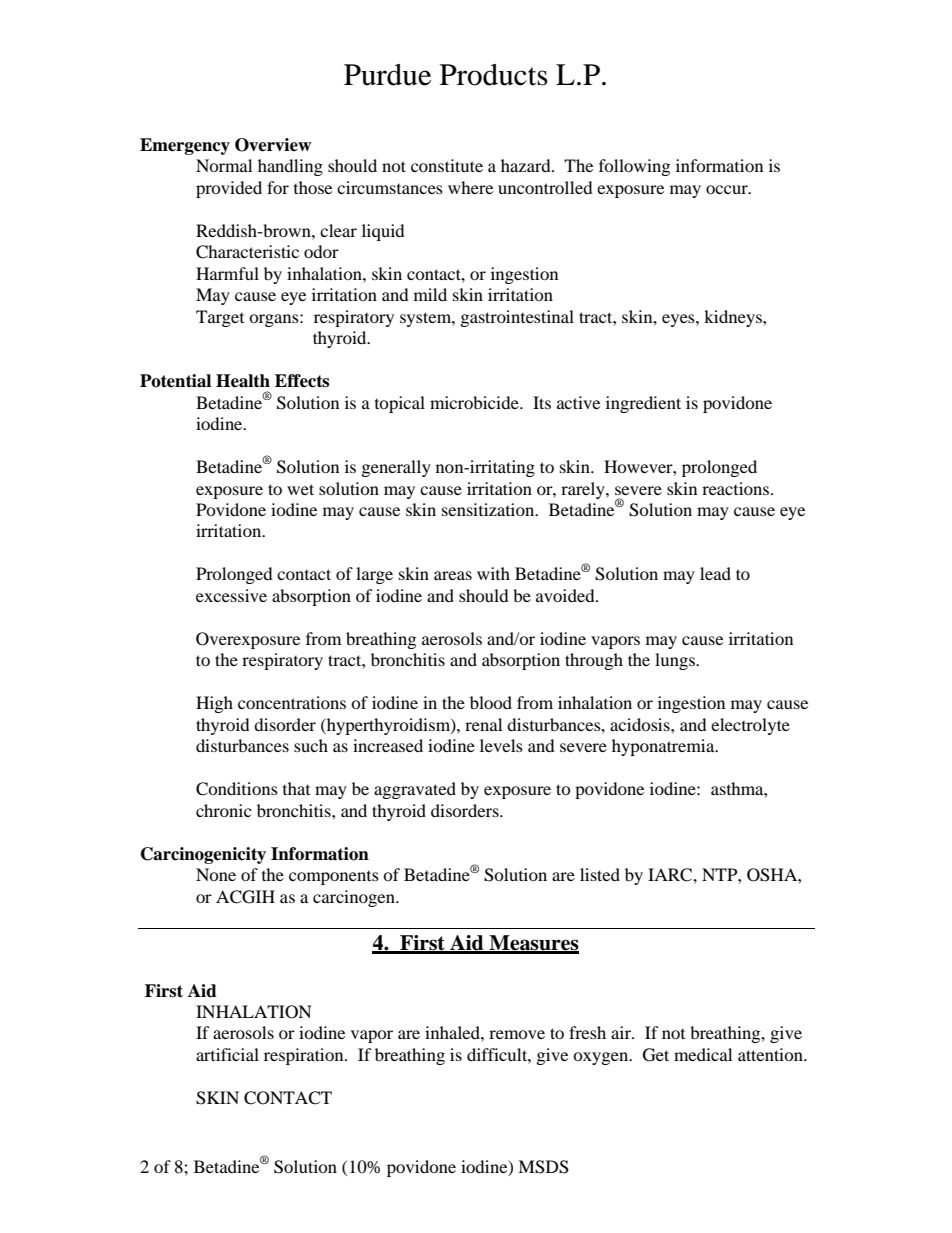 The image size is (952, 1233). What do you see at coordinates (664, 747) in the image?
I see `hyponatremia` at bounding box center [664, 747].
